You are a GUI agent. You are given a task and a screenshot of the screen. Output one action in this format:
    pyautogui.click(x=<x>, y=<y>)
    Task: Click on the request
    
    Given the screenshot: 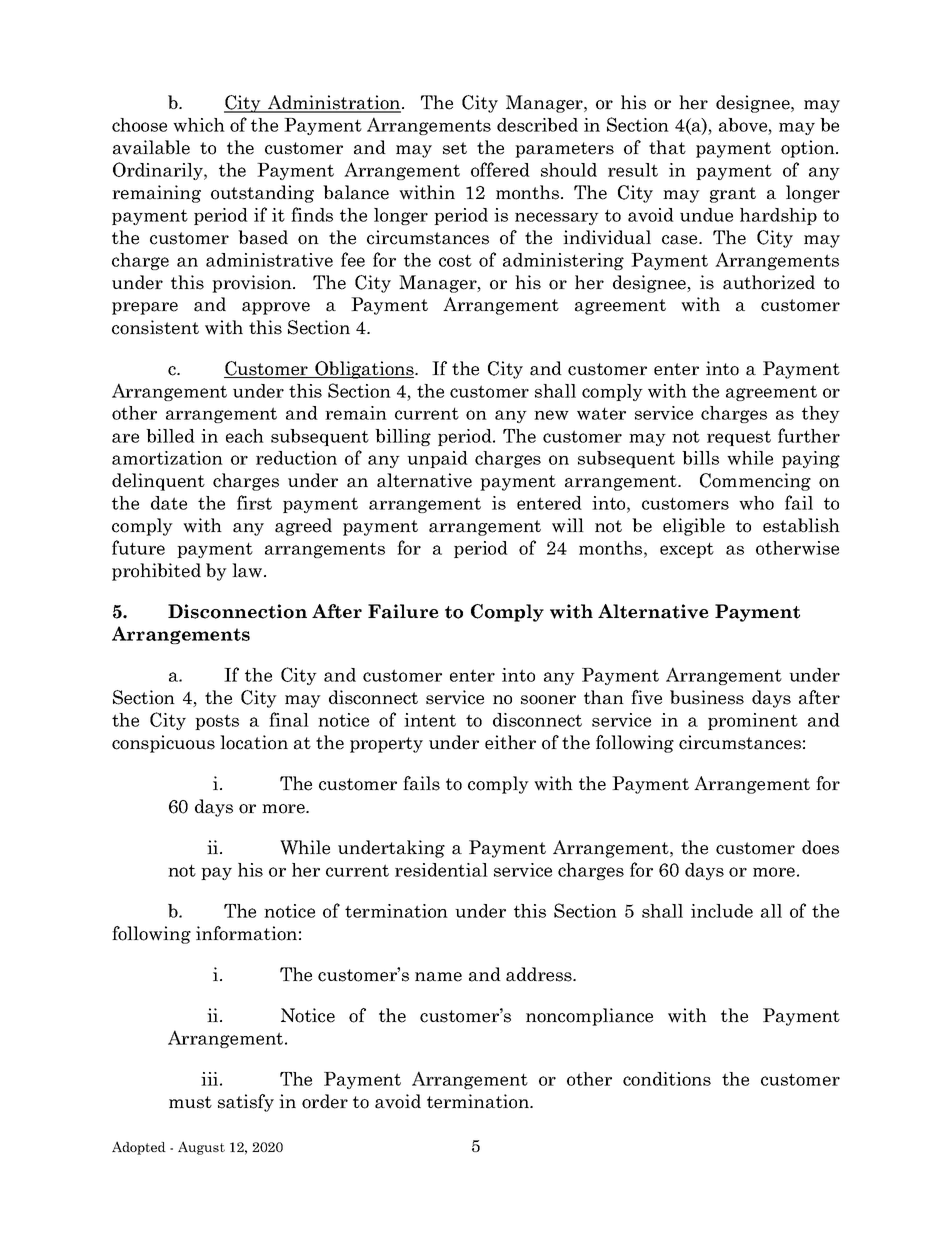 What is the action you would take?
    pyautogui.click(x=739, y=438)
